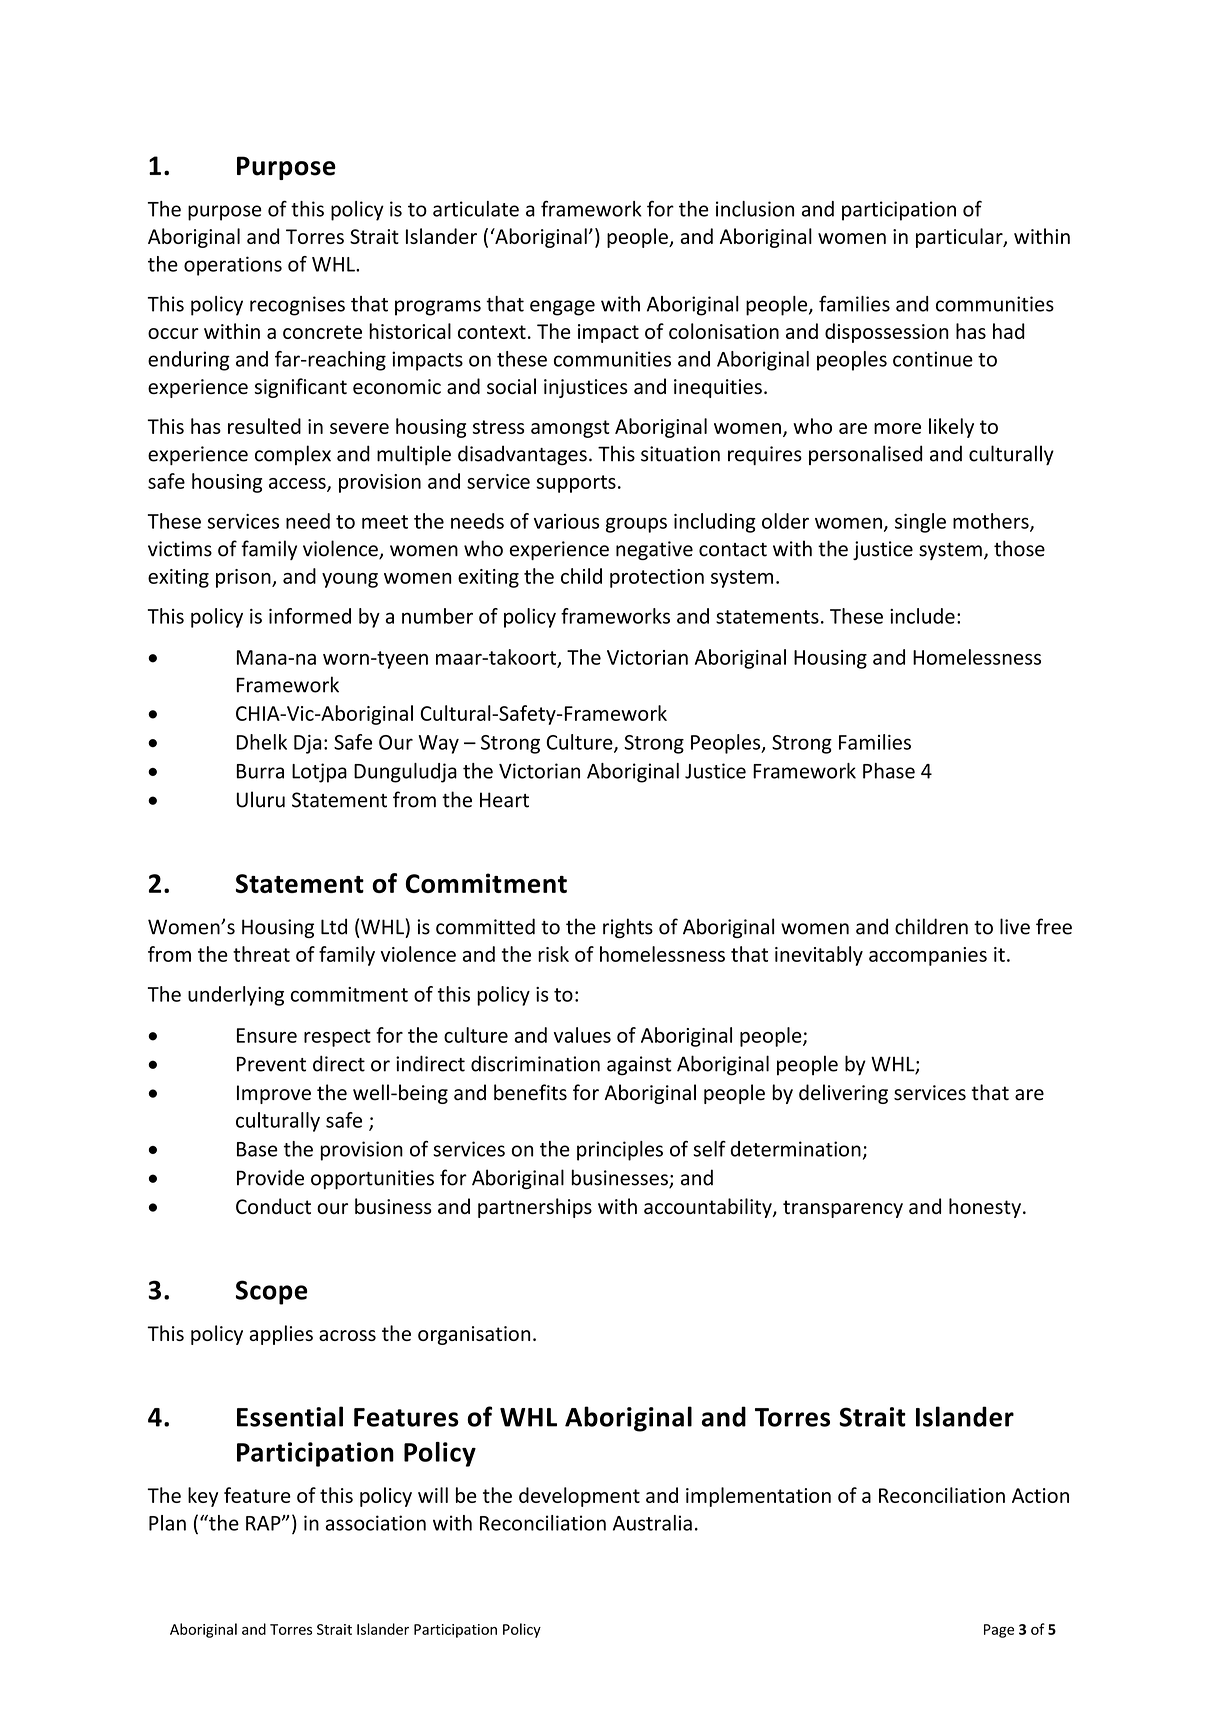 This document has height=1726, width=1221. I want to click on rights, so click(628, 928).
